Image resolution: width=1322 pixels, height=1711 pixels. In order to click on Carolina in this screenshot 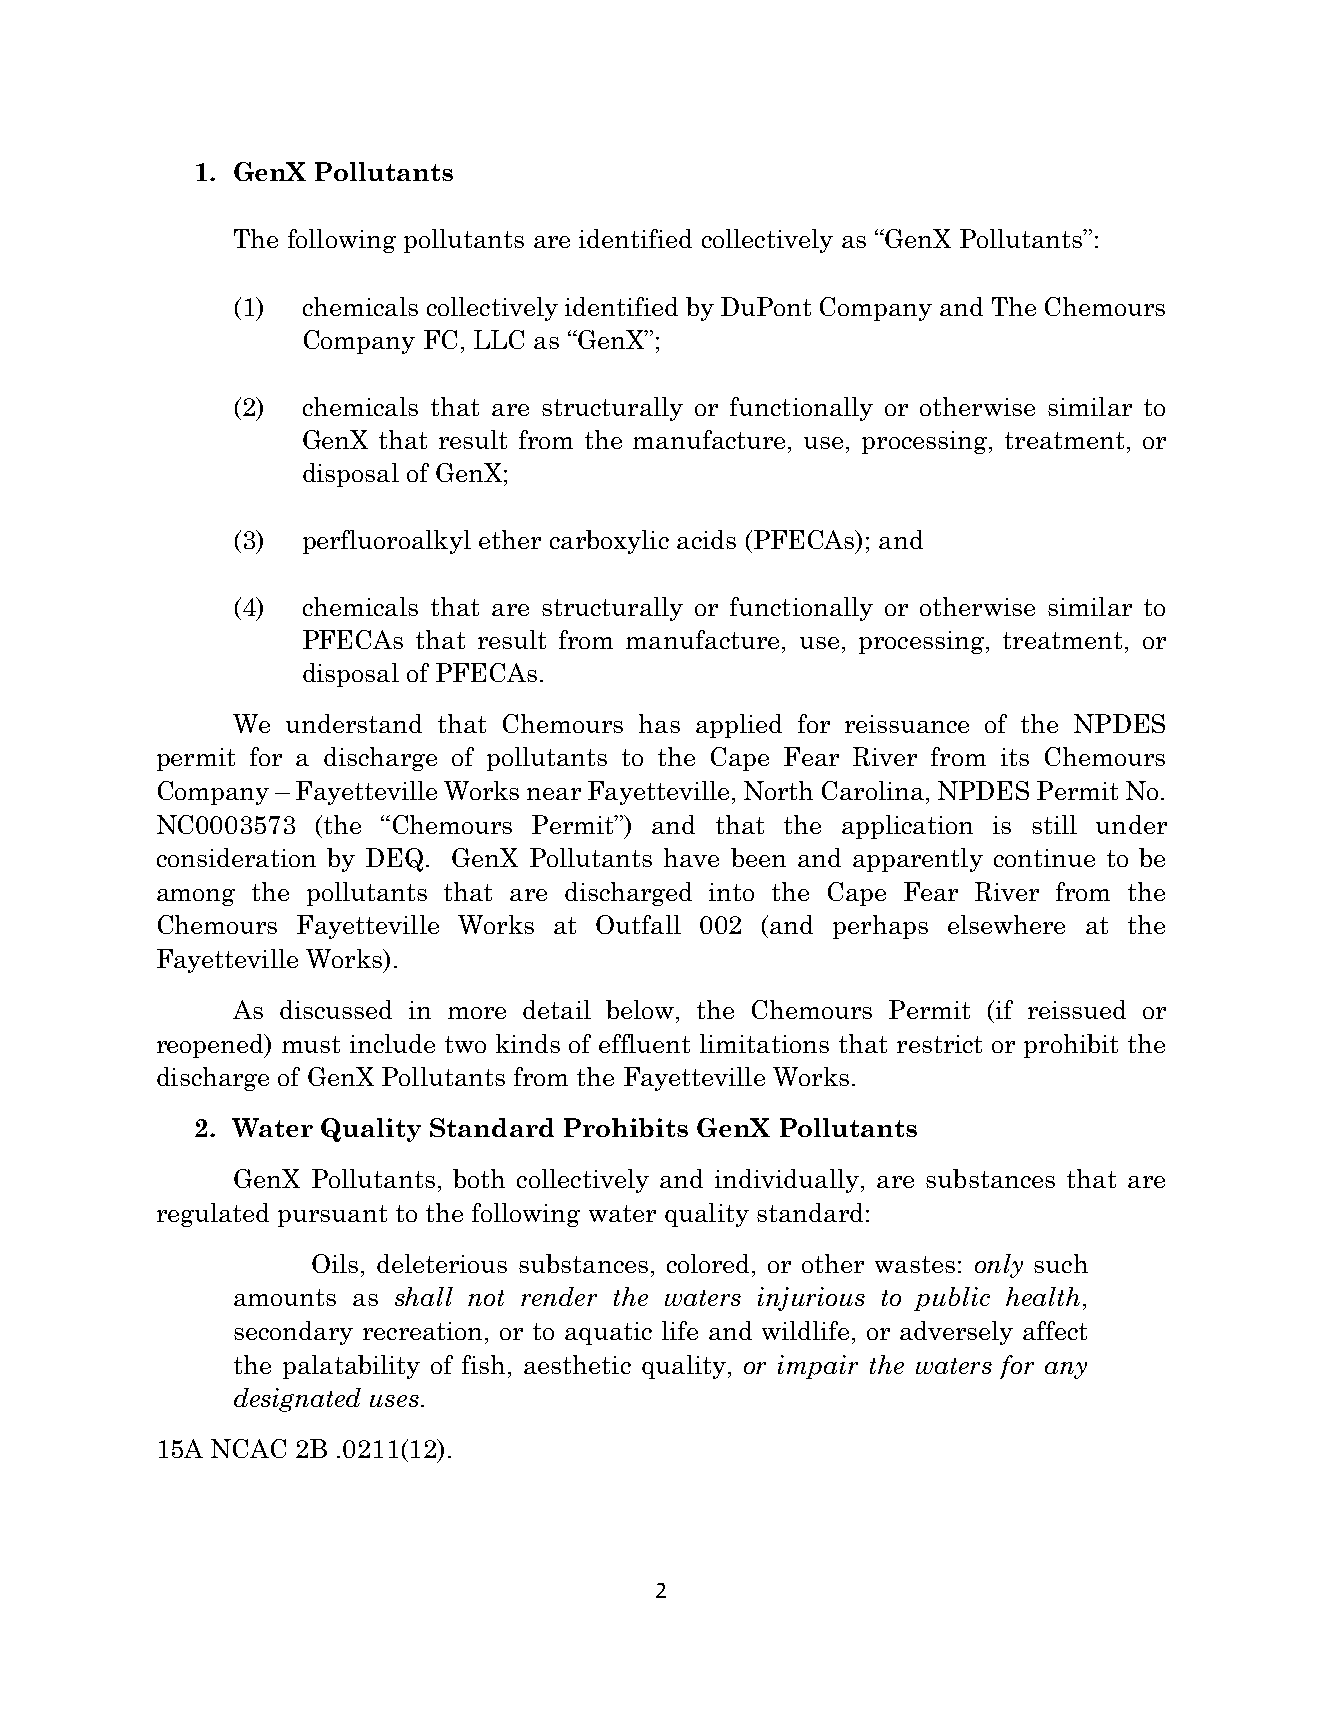, I will do `click(873, 790)`.
